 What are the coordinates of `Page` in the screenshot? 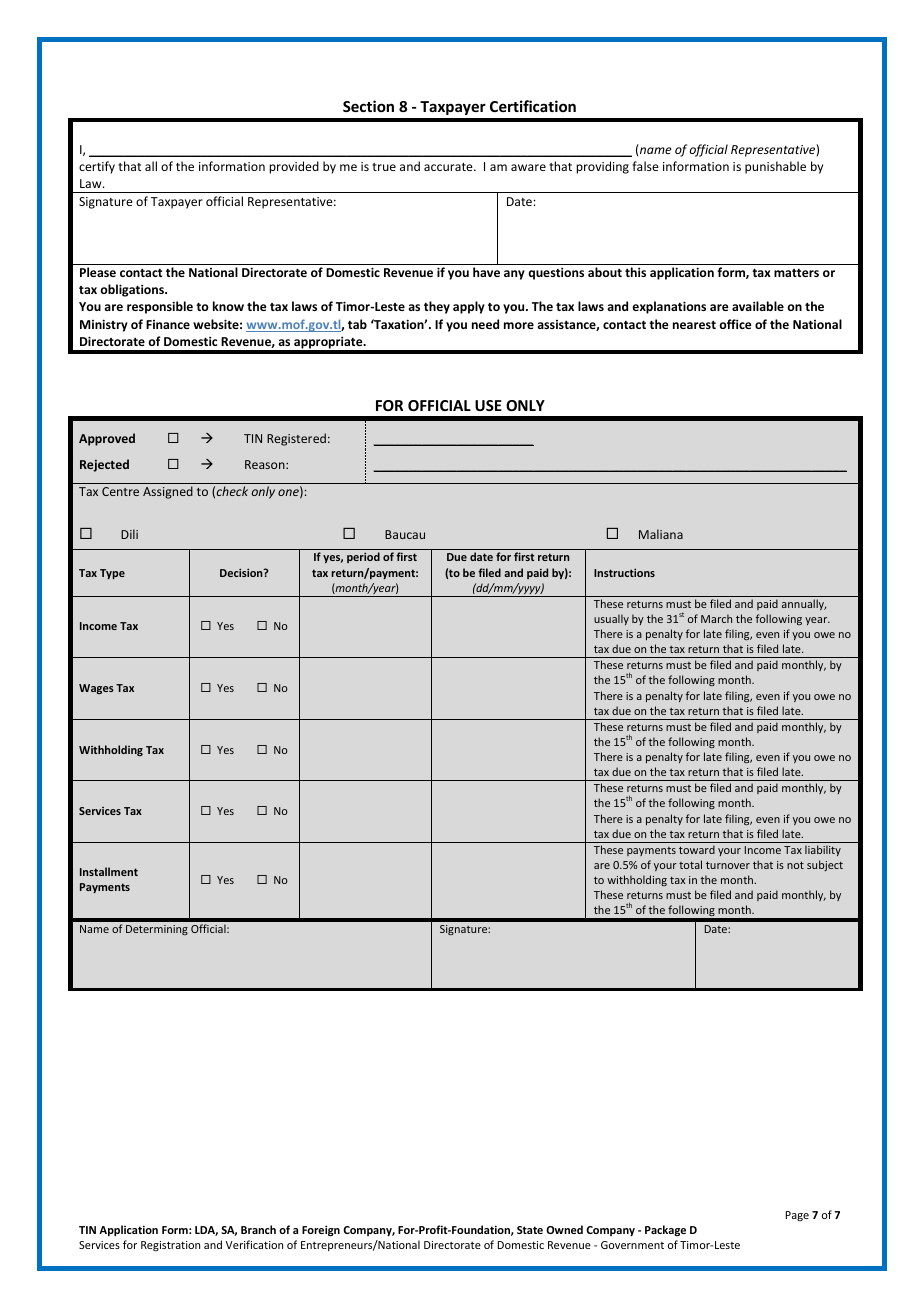 It's located at (797, 1216).
